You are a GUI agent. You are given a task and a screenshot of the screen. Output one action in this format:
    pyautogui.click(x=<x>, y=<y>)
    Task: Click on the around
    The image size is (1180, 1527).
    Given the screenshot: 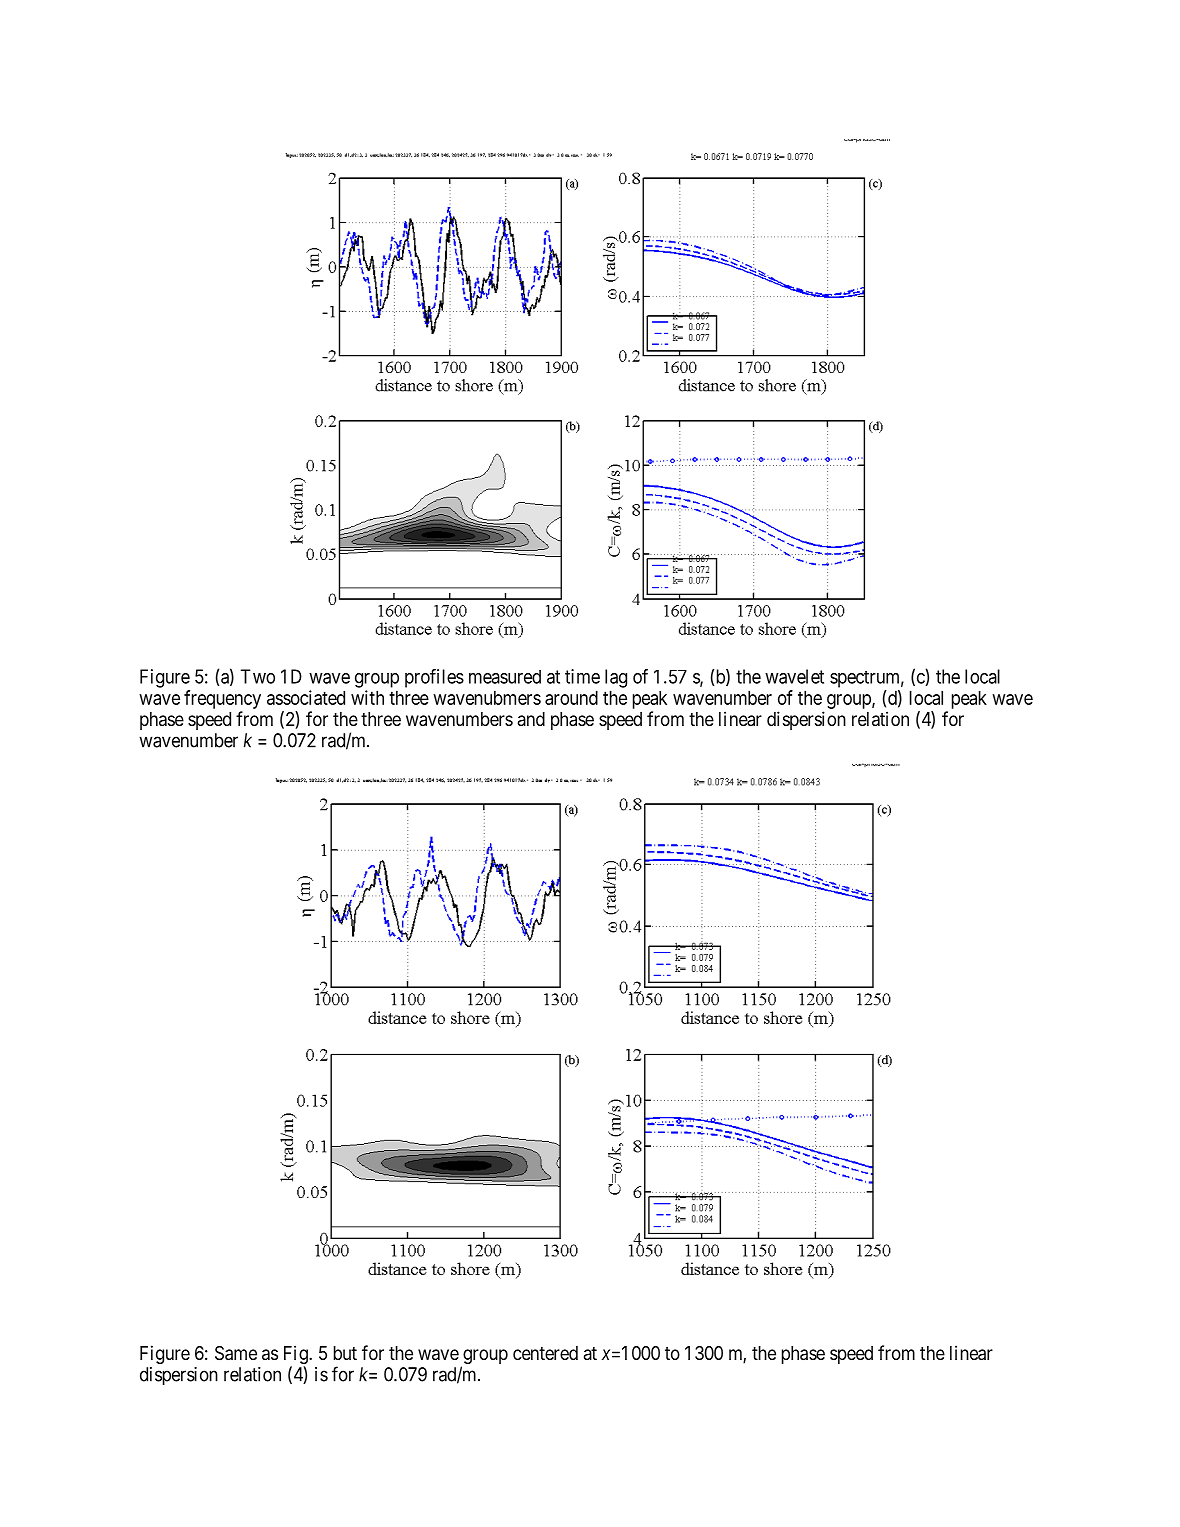 What is the action you would take?
    pyautogui.click(x=571, y=697)
